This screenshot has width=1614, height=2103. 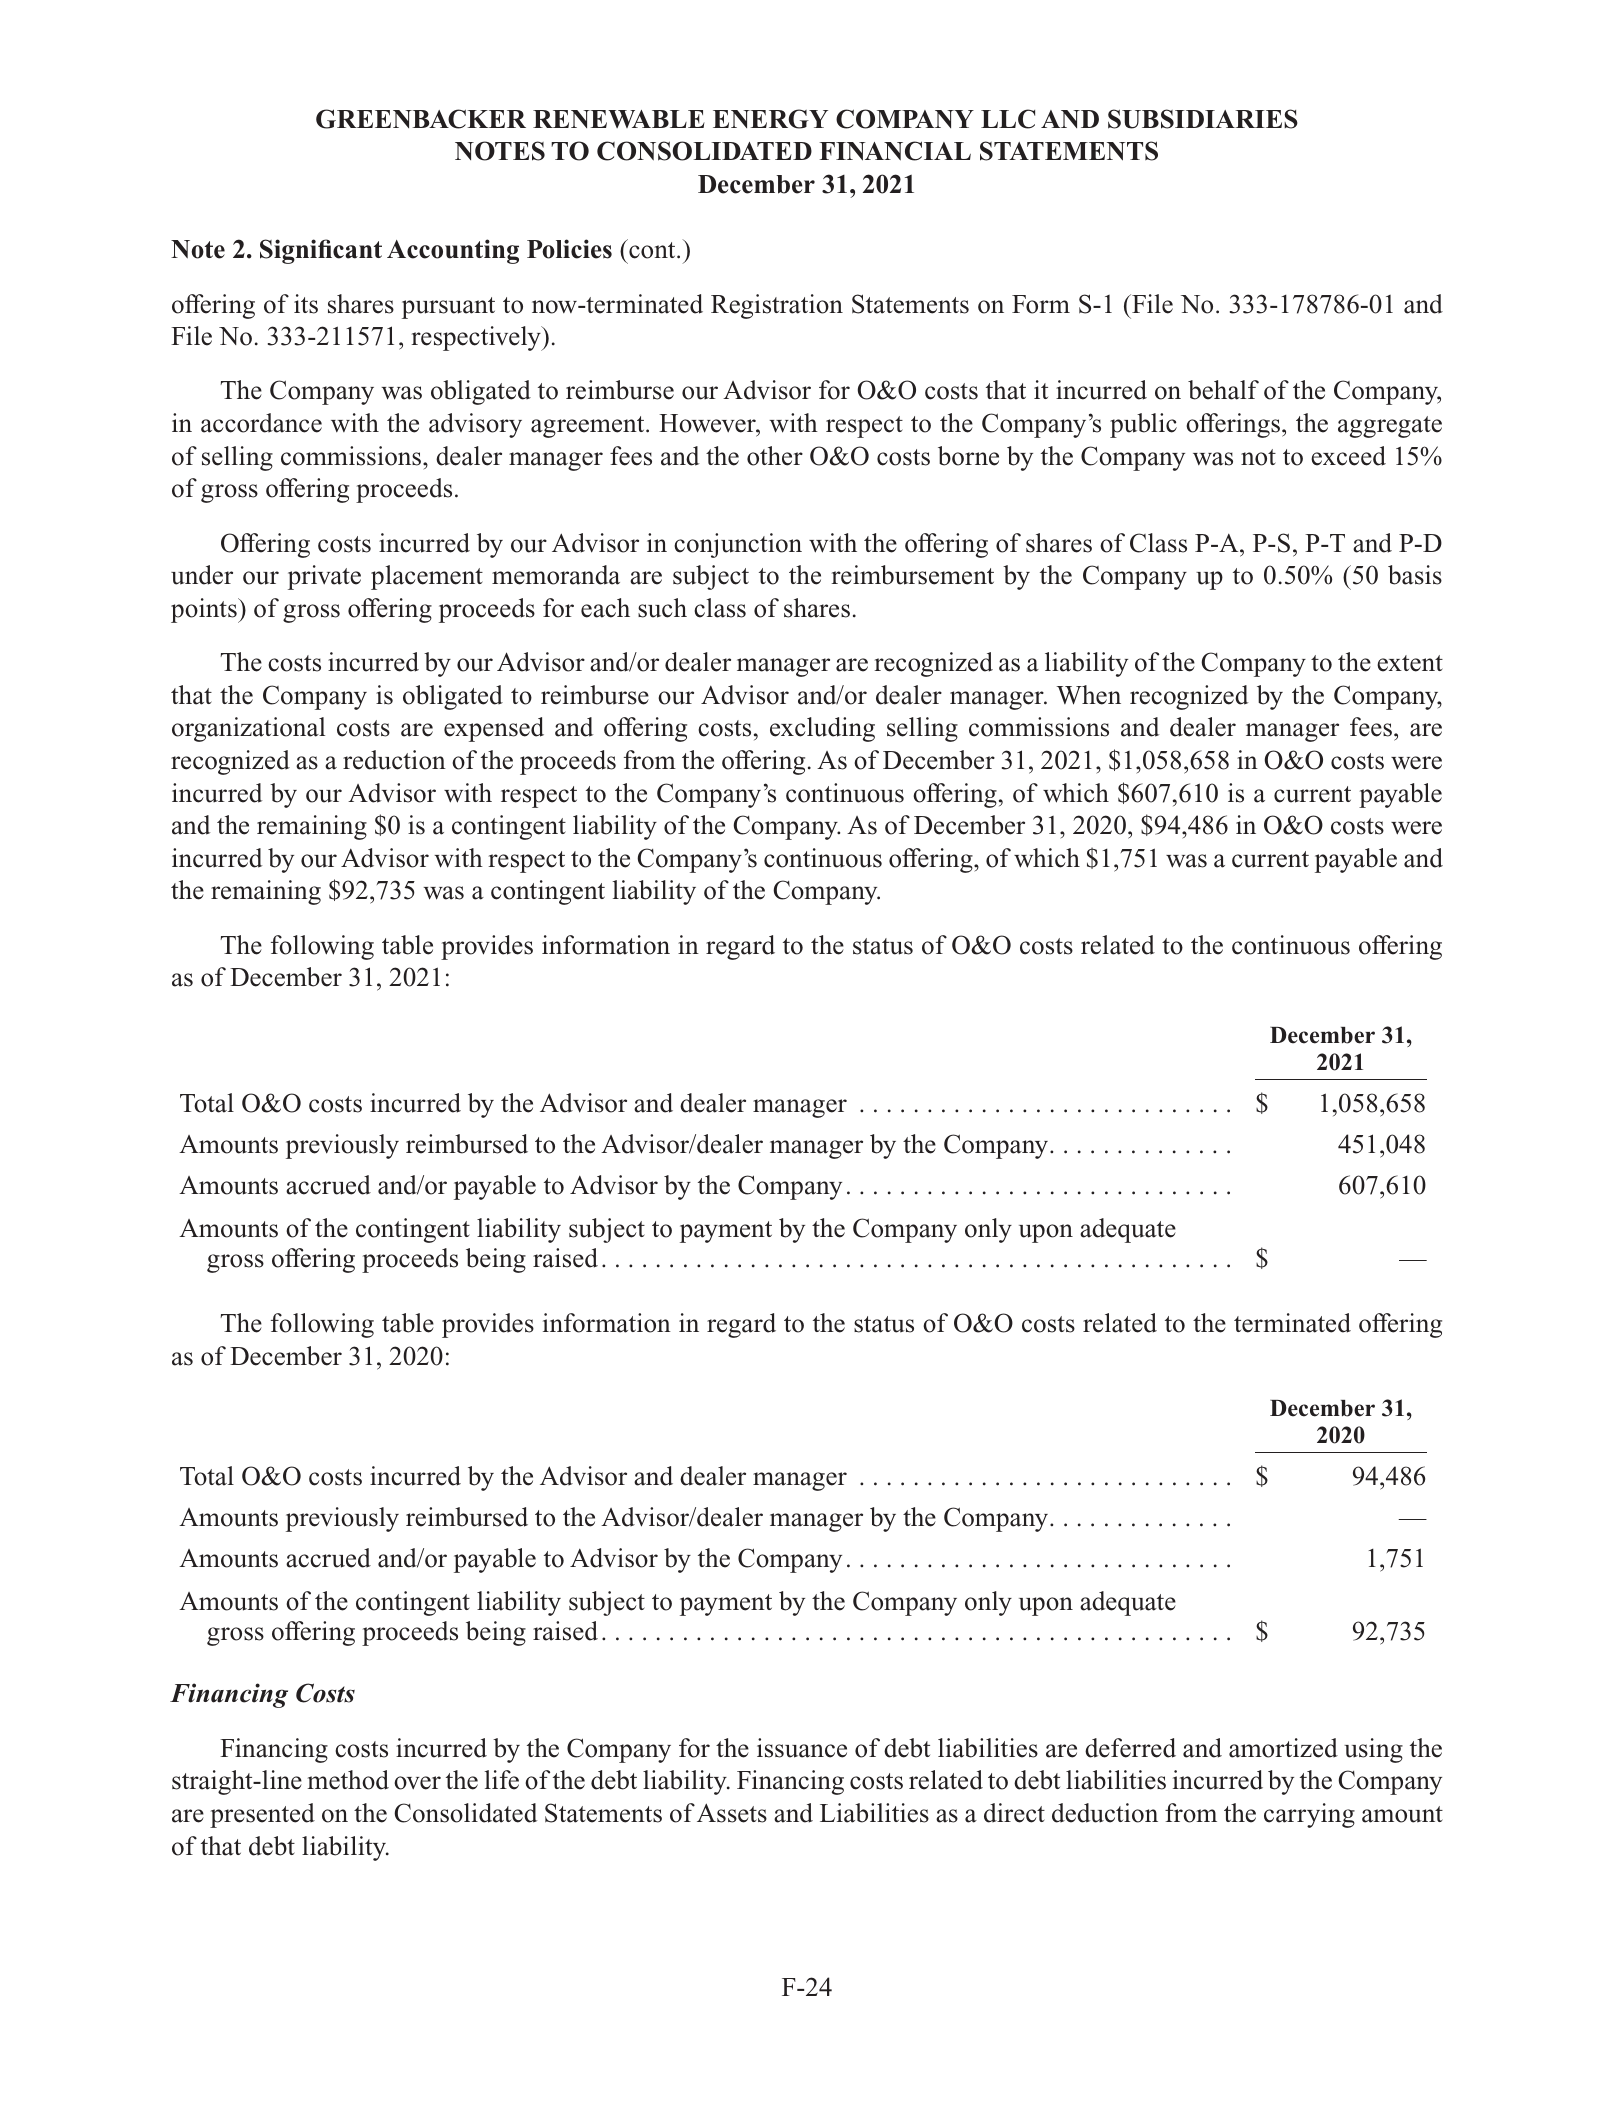 I want to click on SUBSIDIARIES, so click(x=1203, y=119).
